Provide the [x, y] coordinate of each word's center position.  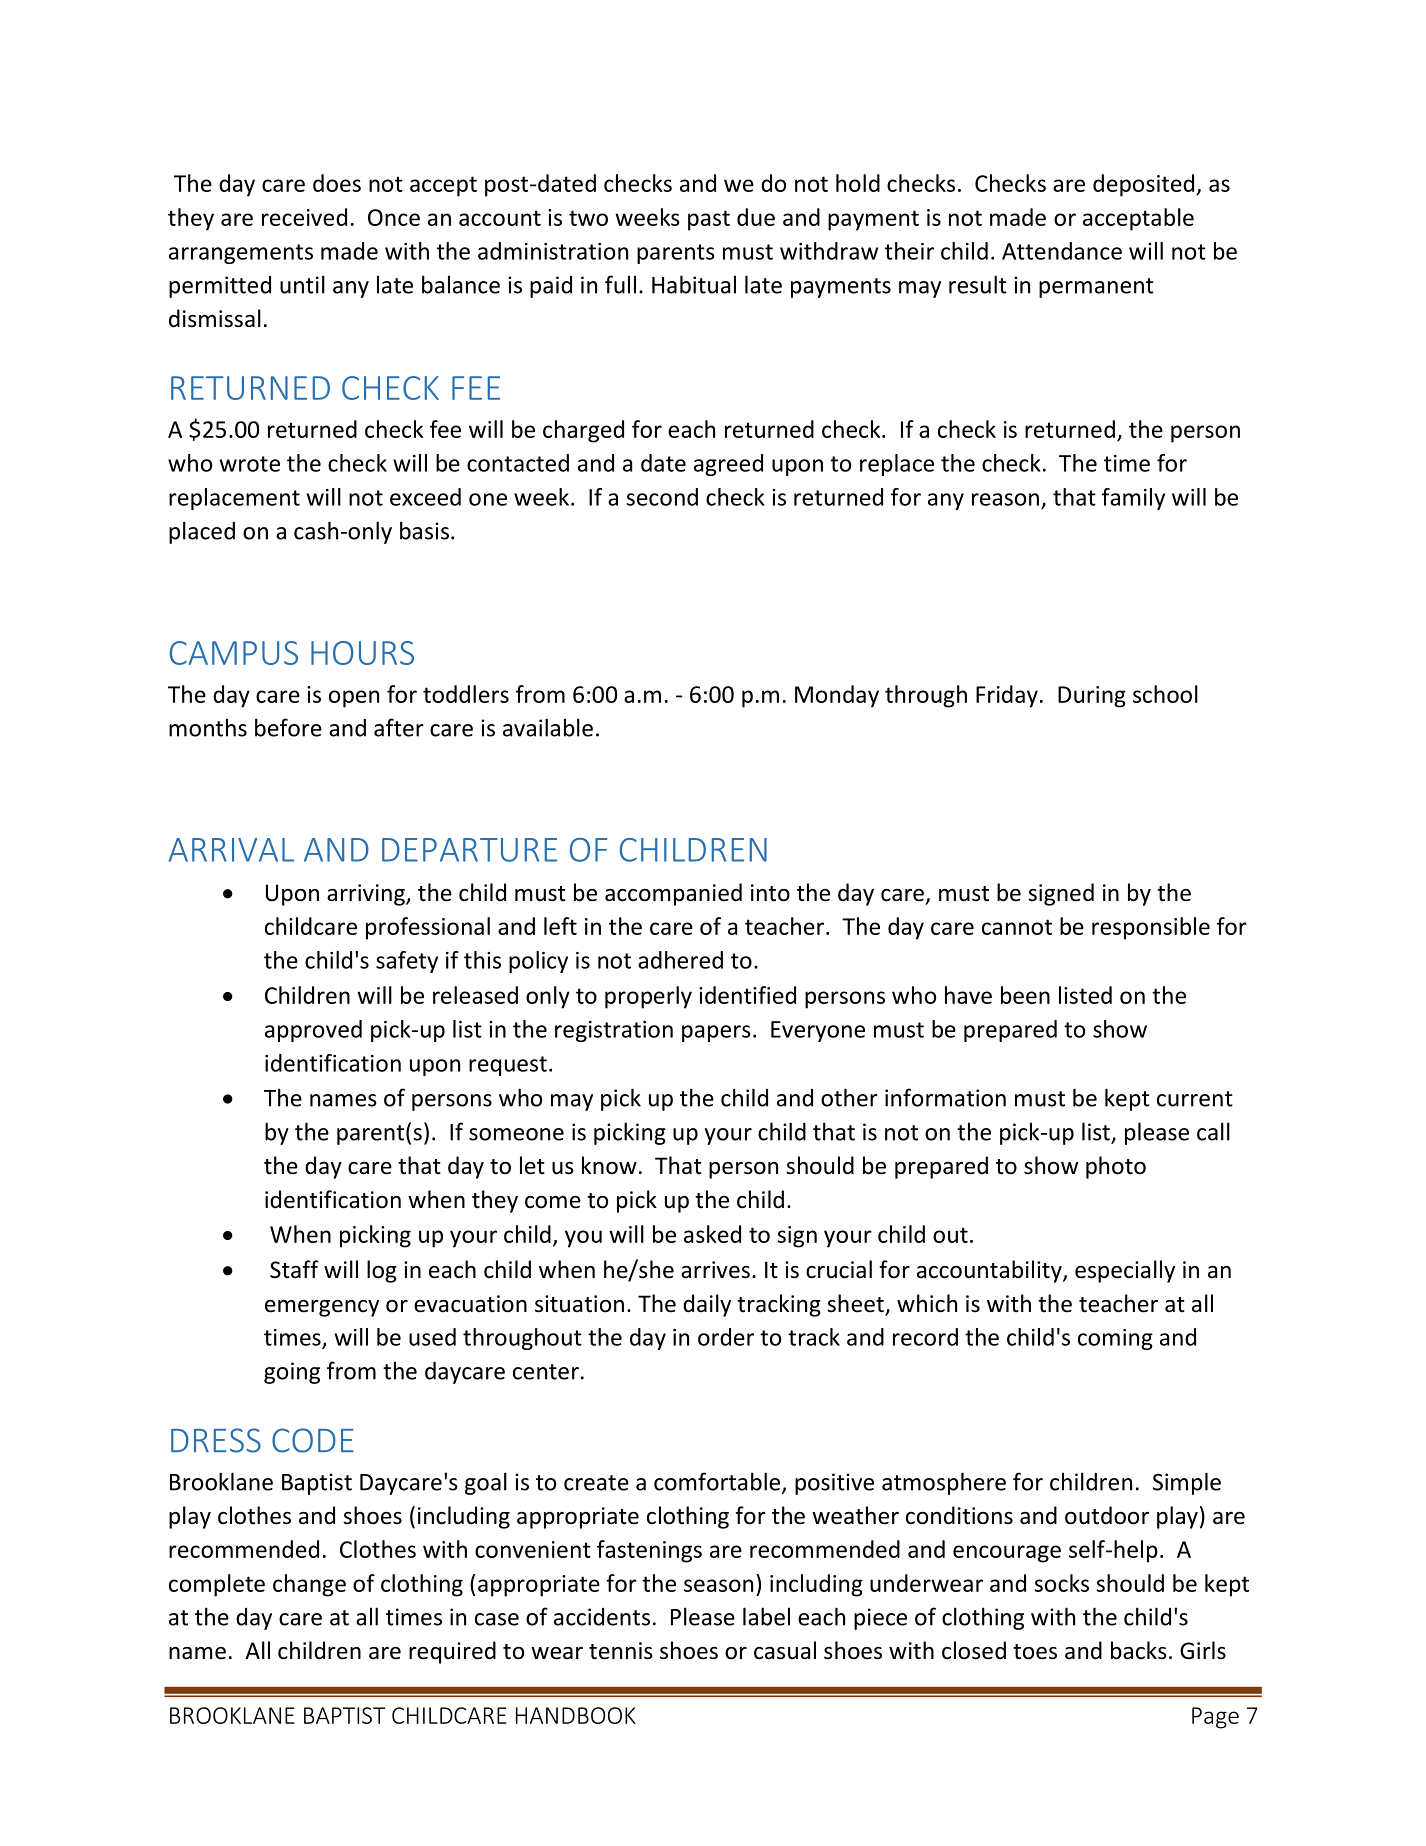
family [1133, 499]
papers [716, 1033]
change [309, 1585]
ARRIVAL [231, 850]
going [292, 1373]
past [709, 220]
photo [1116, 1167]
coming [1115, 1339]
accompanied [673, 894]
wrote [250, 464]
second [662, 497]
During [1092, 697]
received [304, 217]
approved [313, 1031]
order [726, 1337]
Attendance [1062, 251]
